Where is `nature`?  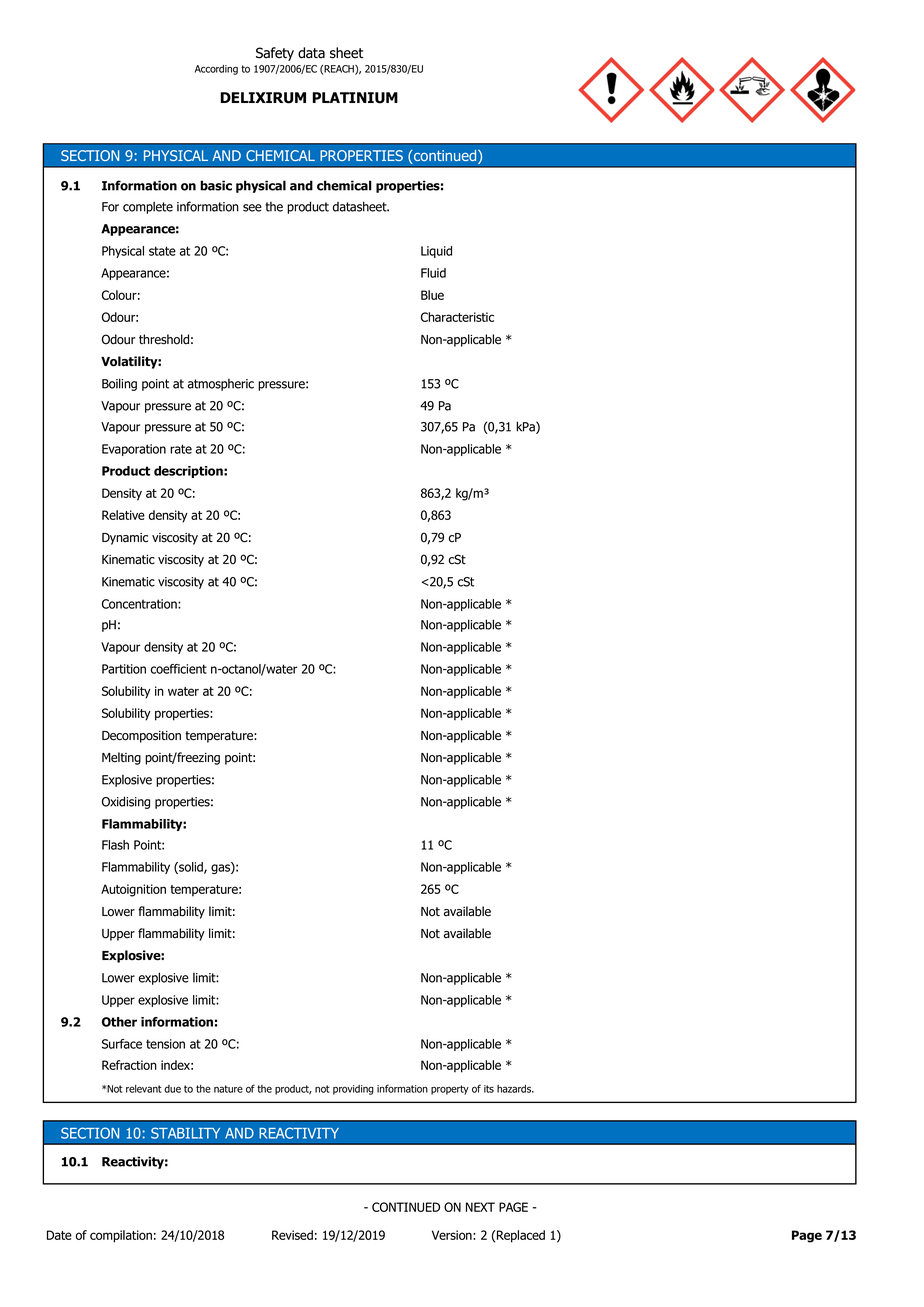 nature is located at coordinates (228, 1089).
